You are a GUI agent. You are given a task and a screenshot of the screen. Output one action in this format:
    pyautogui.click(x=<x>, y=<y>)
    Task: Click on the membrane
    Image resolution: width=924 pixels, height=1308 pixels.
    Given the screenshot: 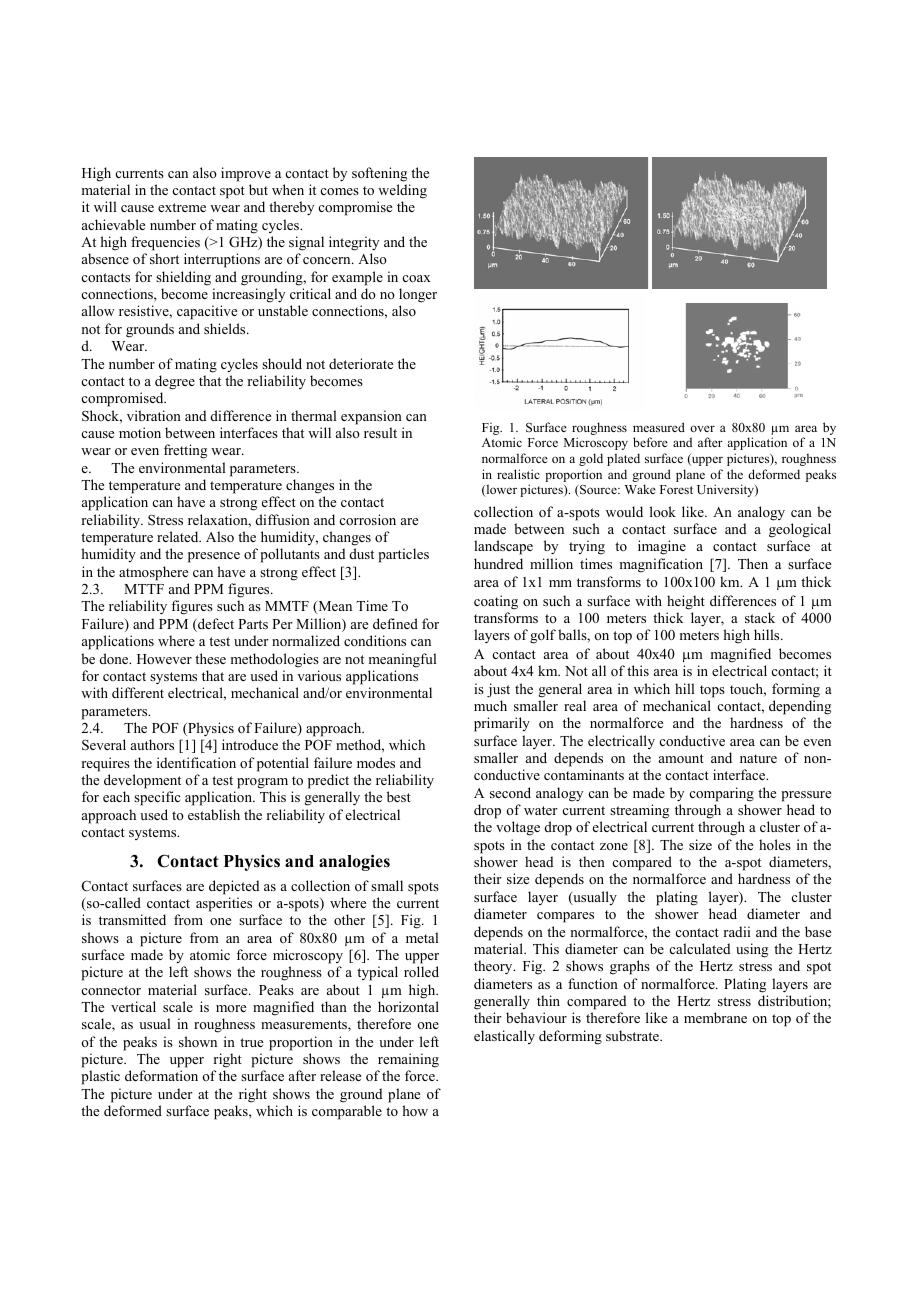 What is the action you would take?
    pyautogui.click(x=715, y=1017)
